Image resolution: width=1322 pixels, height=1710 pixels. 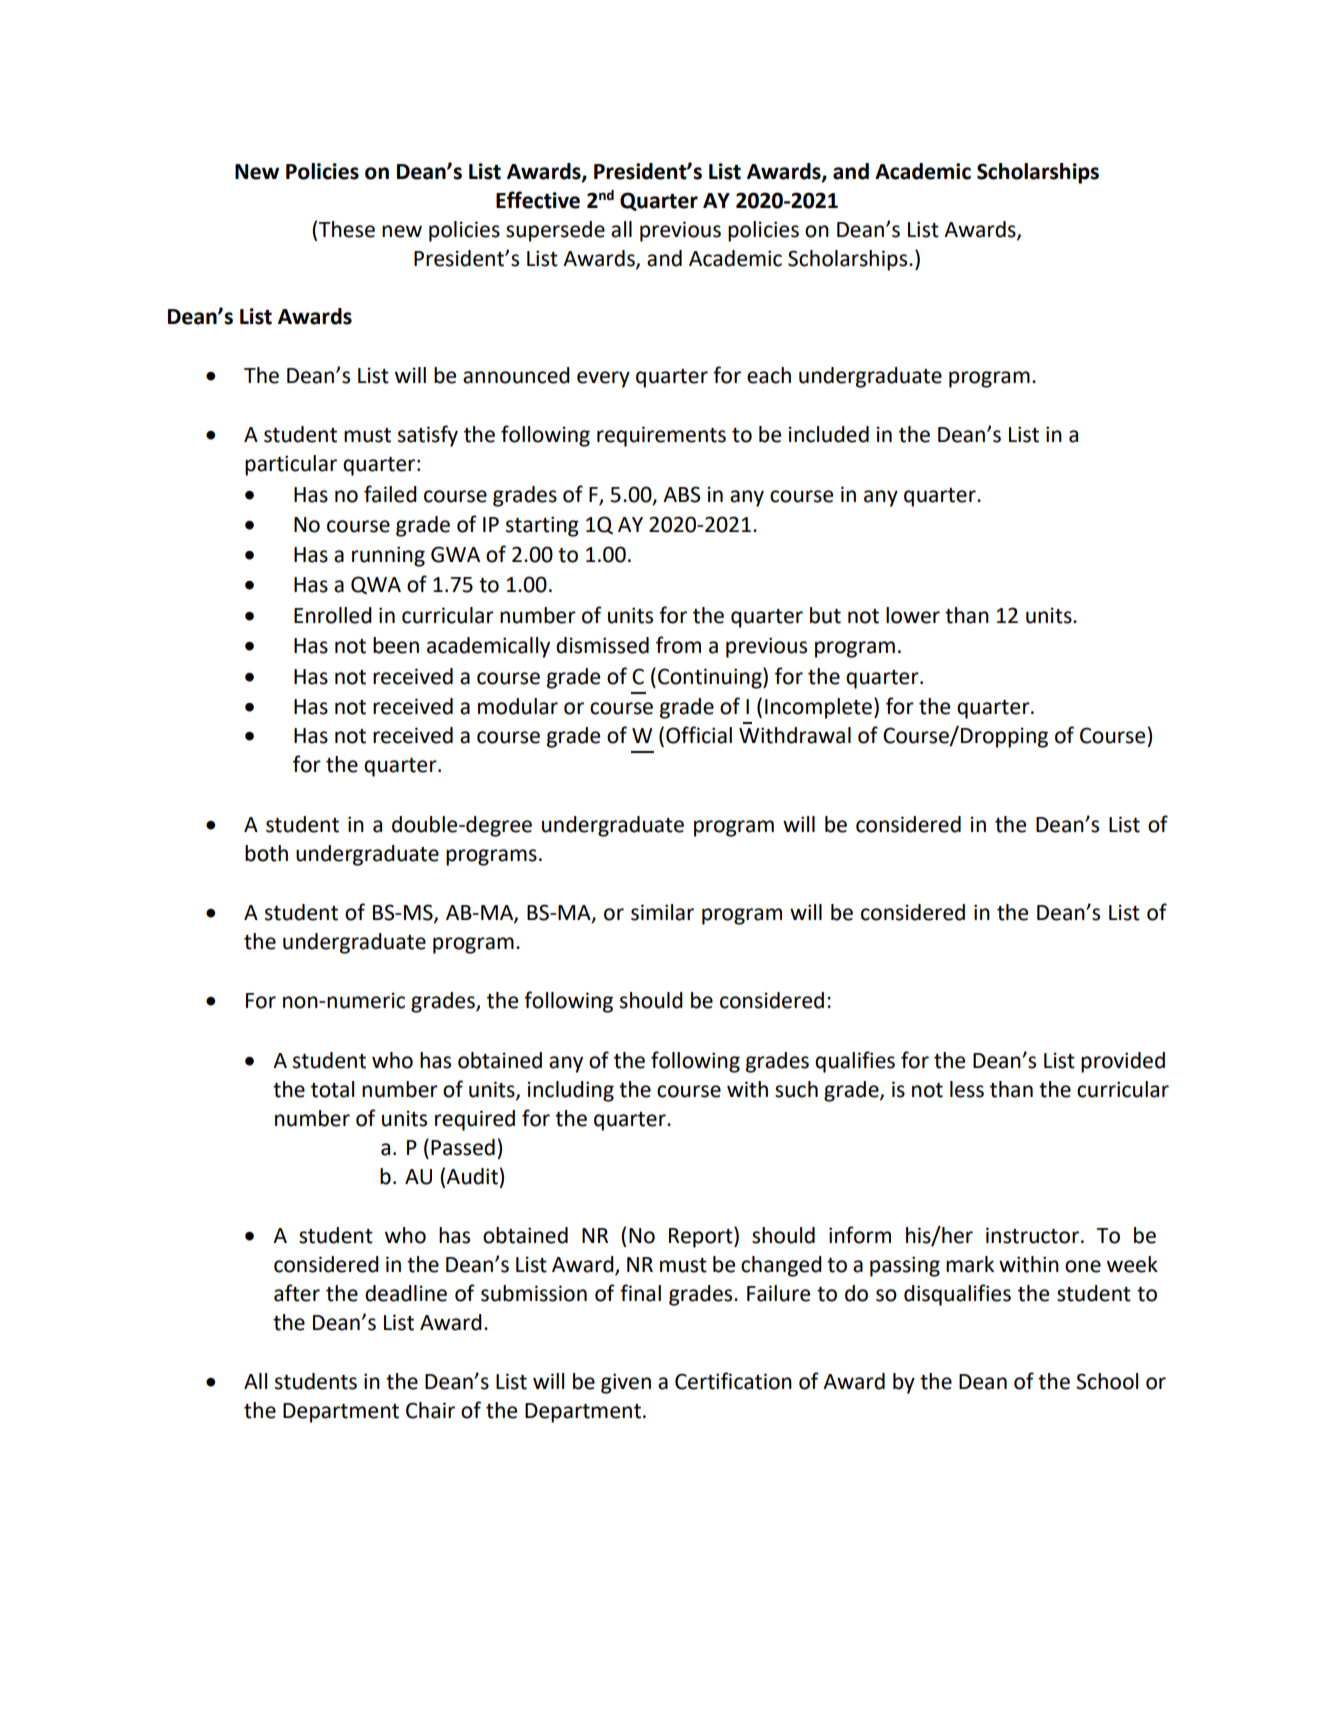 I want to click on These, so click(x=347, y=229).
